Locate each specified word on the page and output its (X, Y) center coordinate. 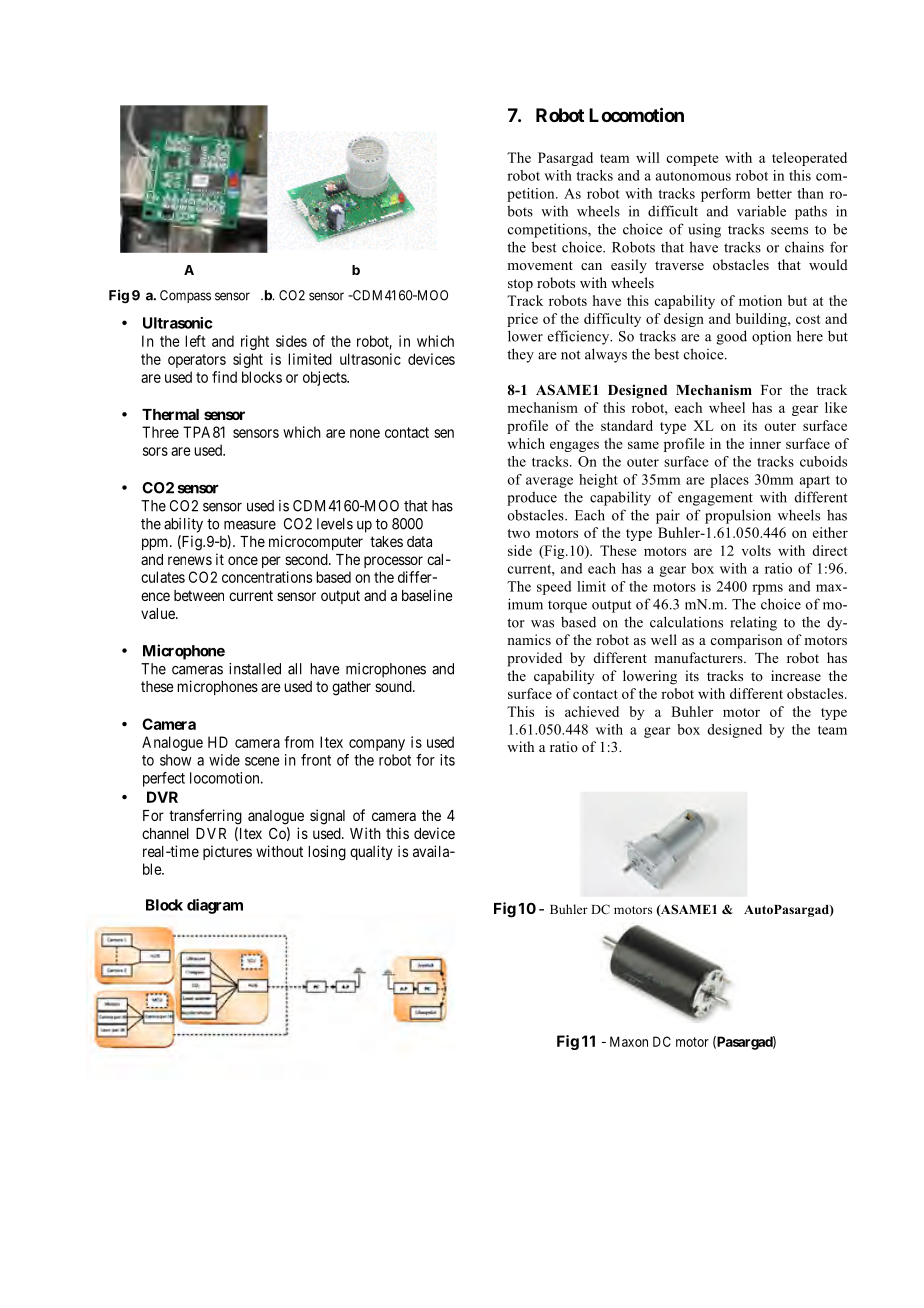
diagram (215, 906)
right (255, 342)
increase (796, 675)
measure (250, 525)
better (774, 193)
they (520, 355)
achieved (592, 711)
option (771, 338)
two (518, 533)
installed (255, 669)
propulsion (738, 516)
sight (248, 360)
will (648, 157)
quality (371, 852)
